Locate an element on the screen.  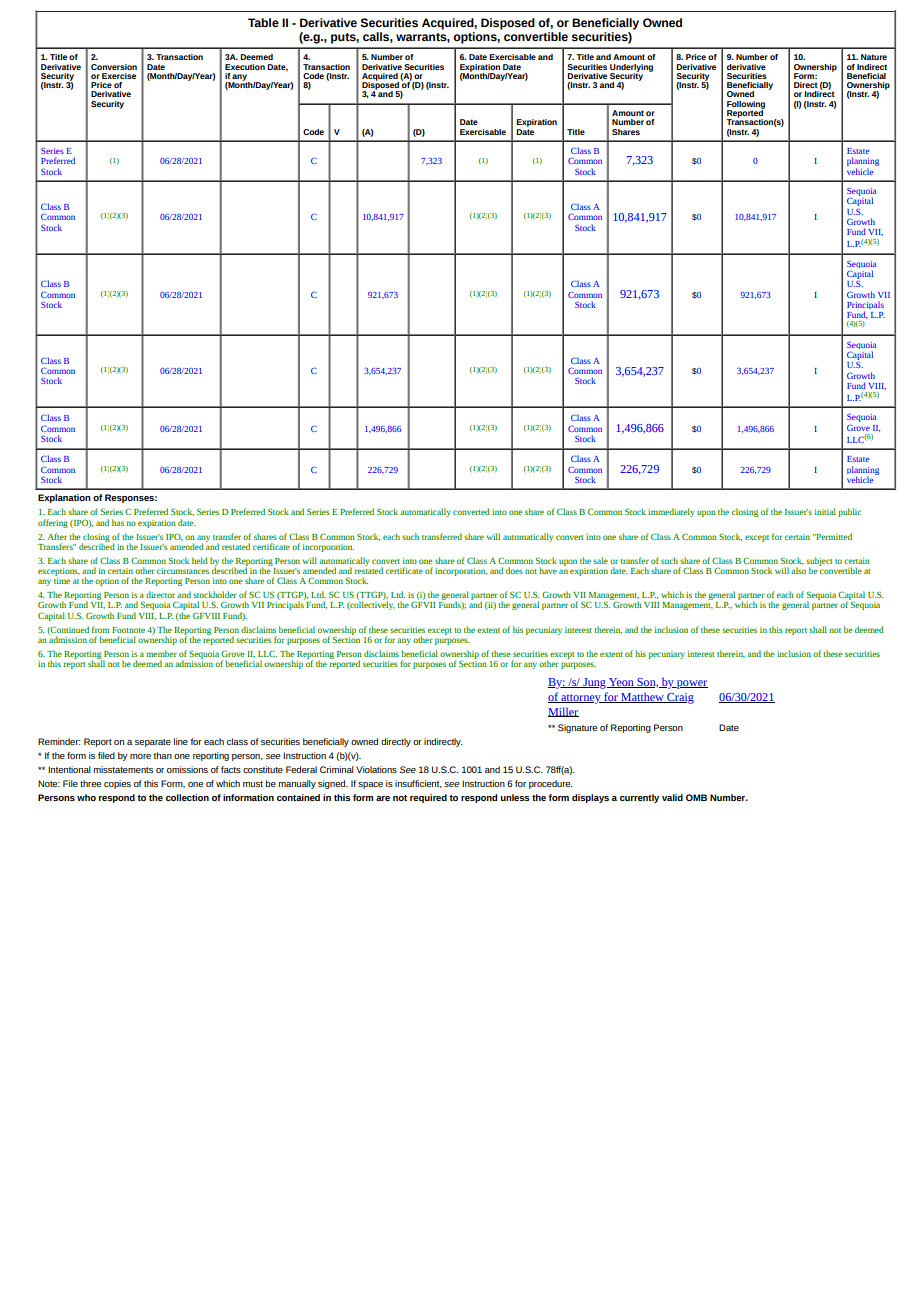
has is located at coordinates (118, 522).
